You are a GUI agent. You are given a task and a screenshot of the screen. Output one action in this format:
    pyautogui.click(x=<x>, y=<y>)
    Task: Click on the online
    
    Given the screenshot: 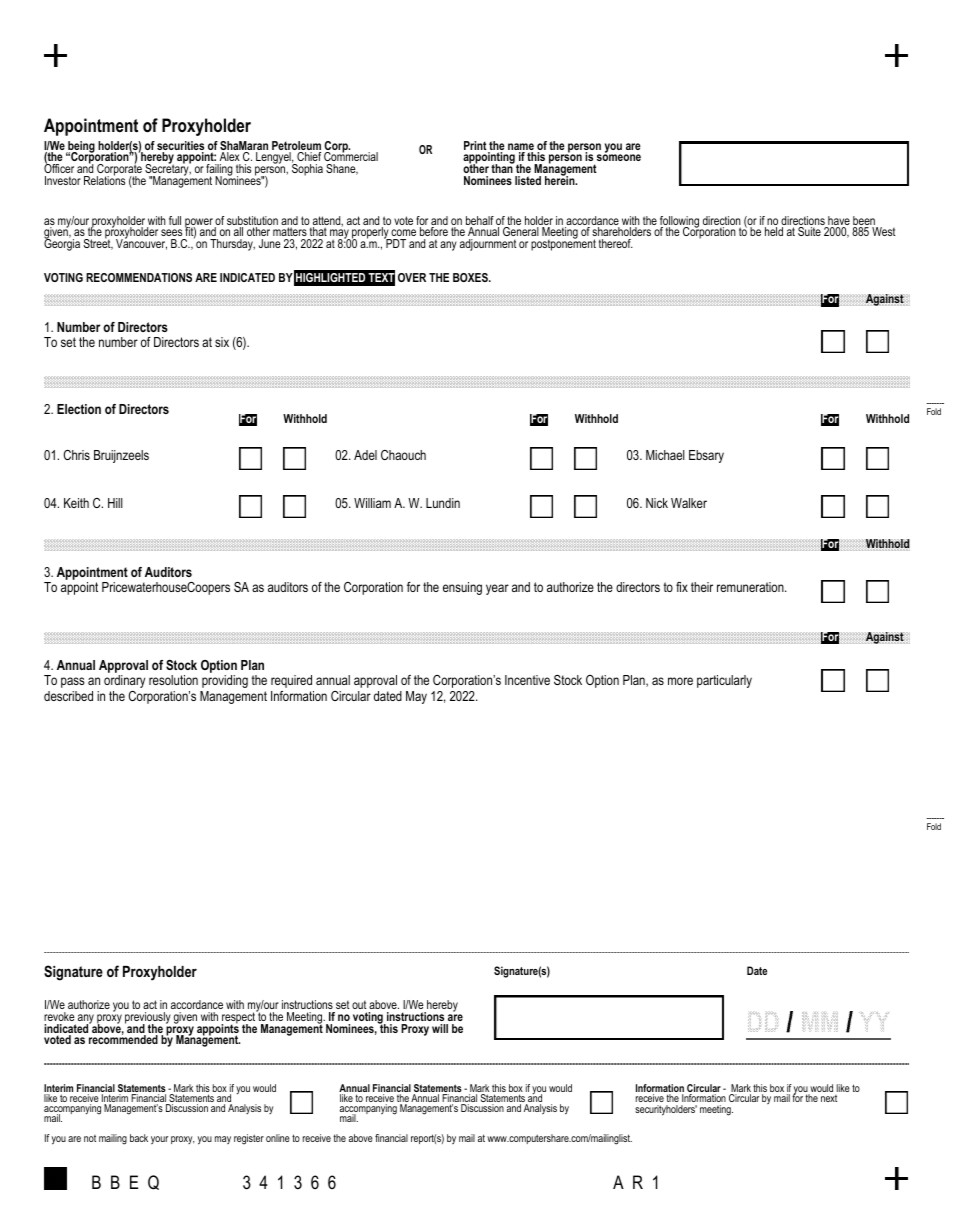 What is the action you would take?
    pyautogui.click(x=278, y=1138)
